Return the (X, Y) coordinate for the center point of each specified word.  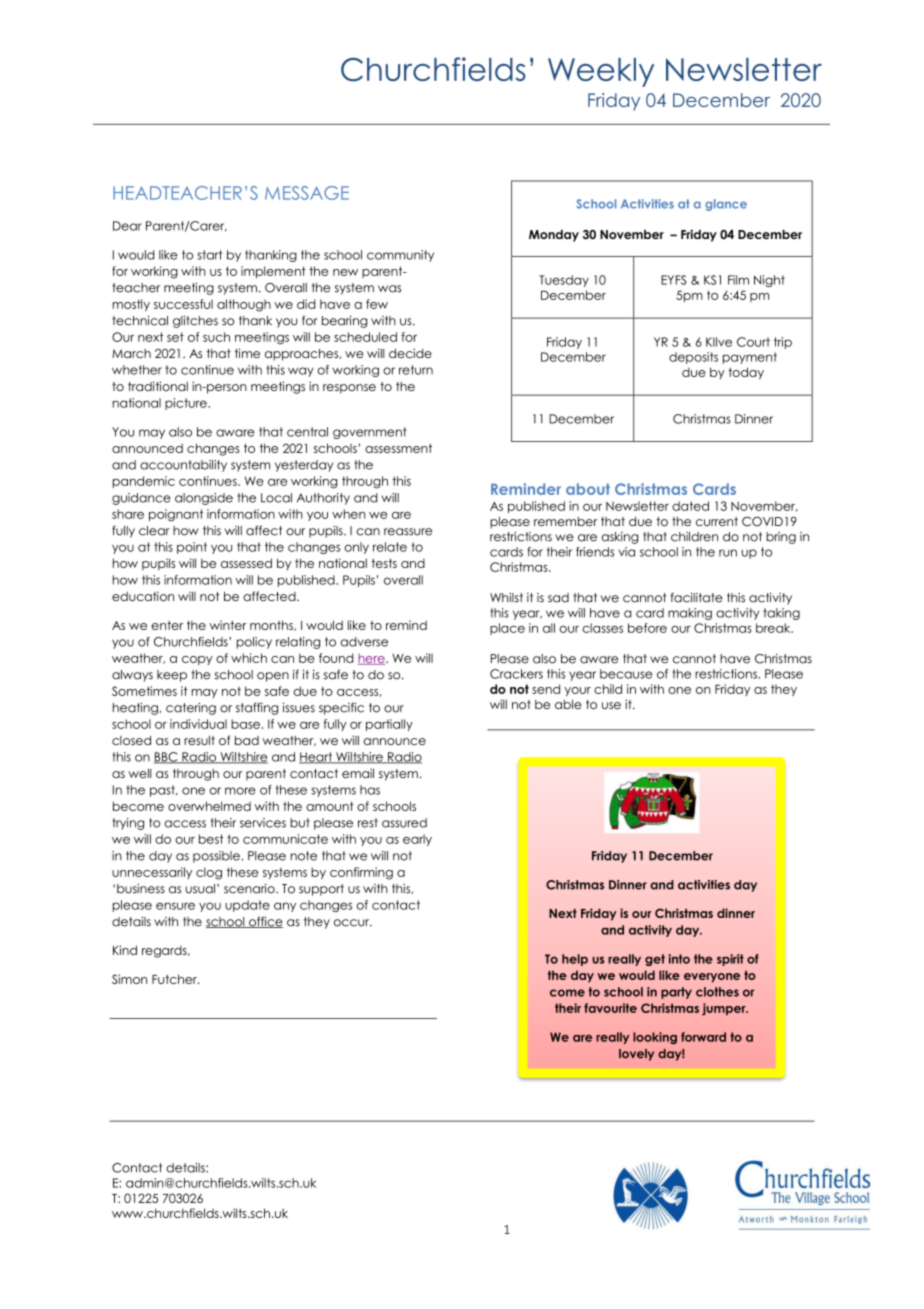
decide (410, 353)
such (216, 337)
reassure (408, 532)
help (575, 960)
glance (726, 205)
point (192, 548)
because (626, 674)
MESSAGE (307, 193)
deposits (693, 358)
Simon (129, 979)
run (728, 553)
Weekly (601, 72)
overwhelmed (209, 806)
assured (404, 823)
